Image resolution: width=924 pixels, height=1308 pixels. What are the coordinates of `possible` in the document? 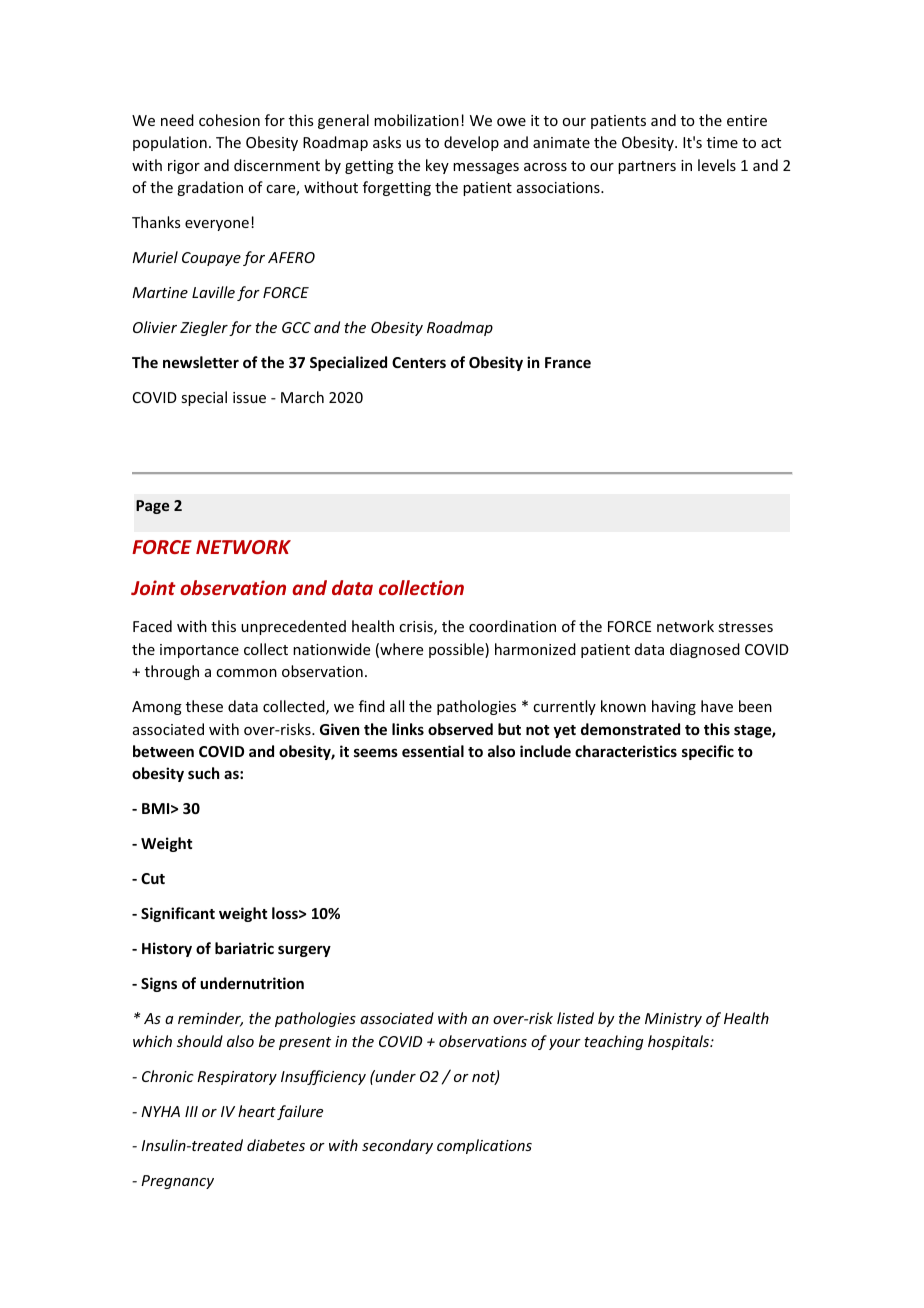 It's located at (457, 650).
